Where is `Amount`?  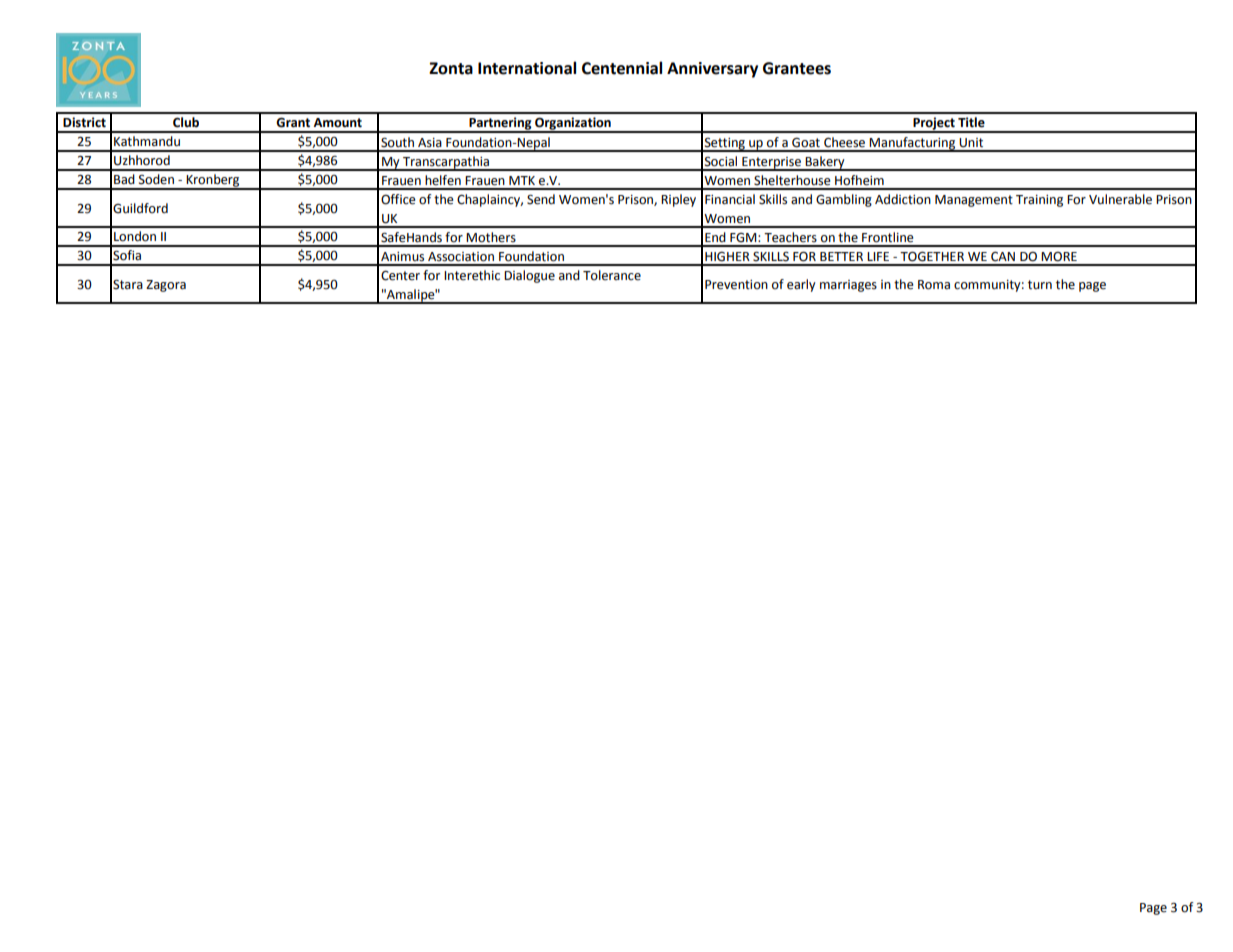 Amount is located at coordinates (337, 123).
